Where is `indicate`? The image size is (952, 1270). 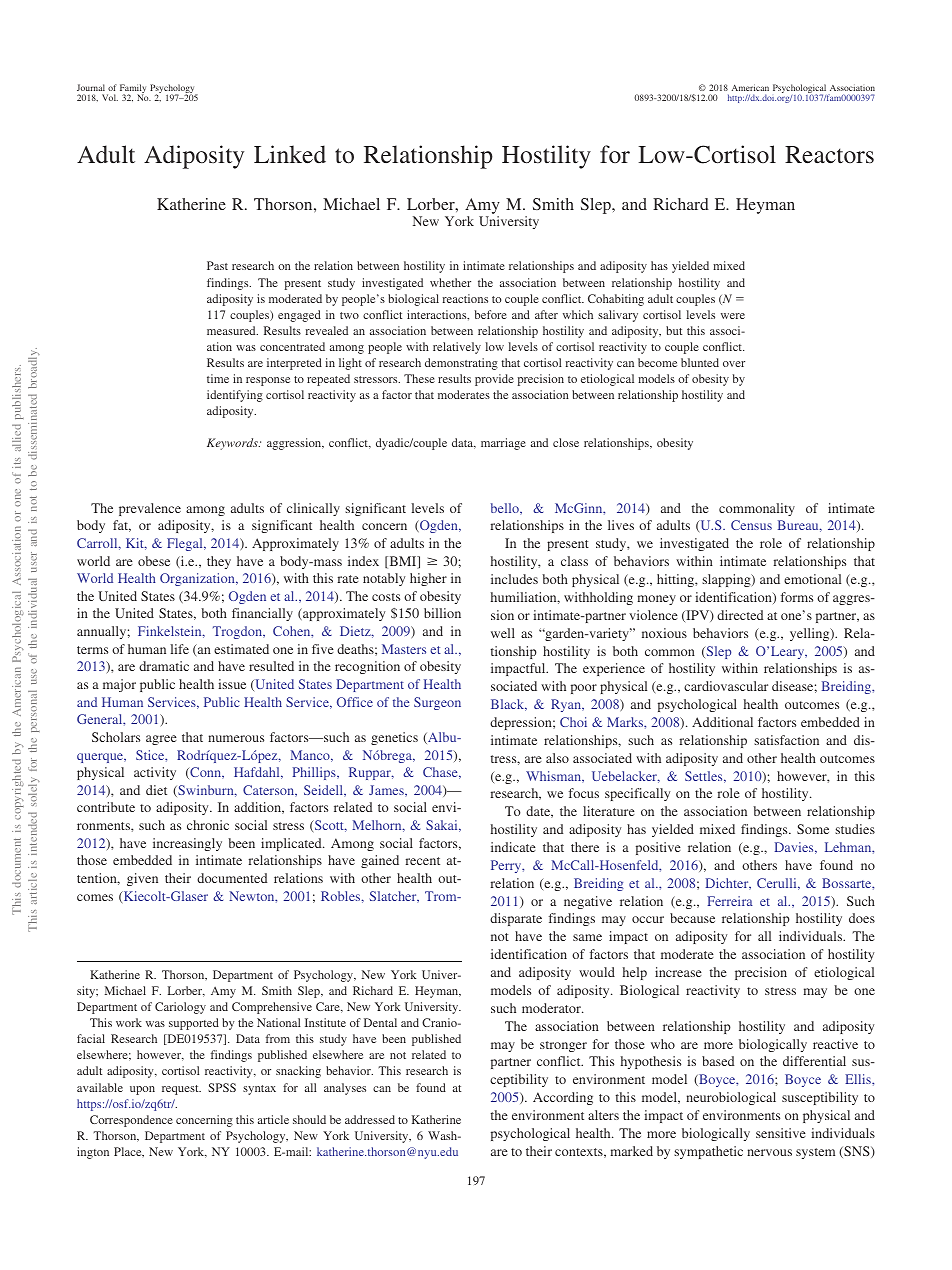 indicate is located at coordinates (513, 847).
